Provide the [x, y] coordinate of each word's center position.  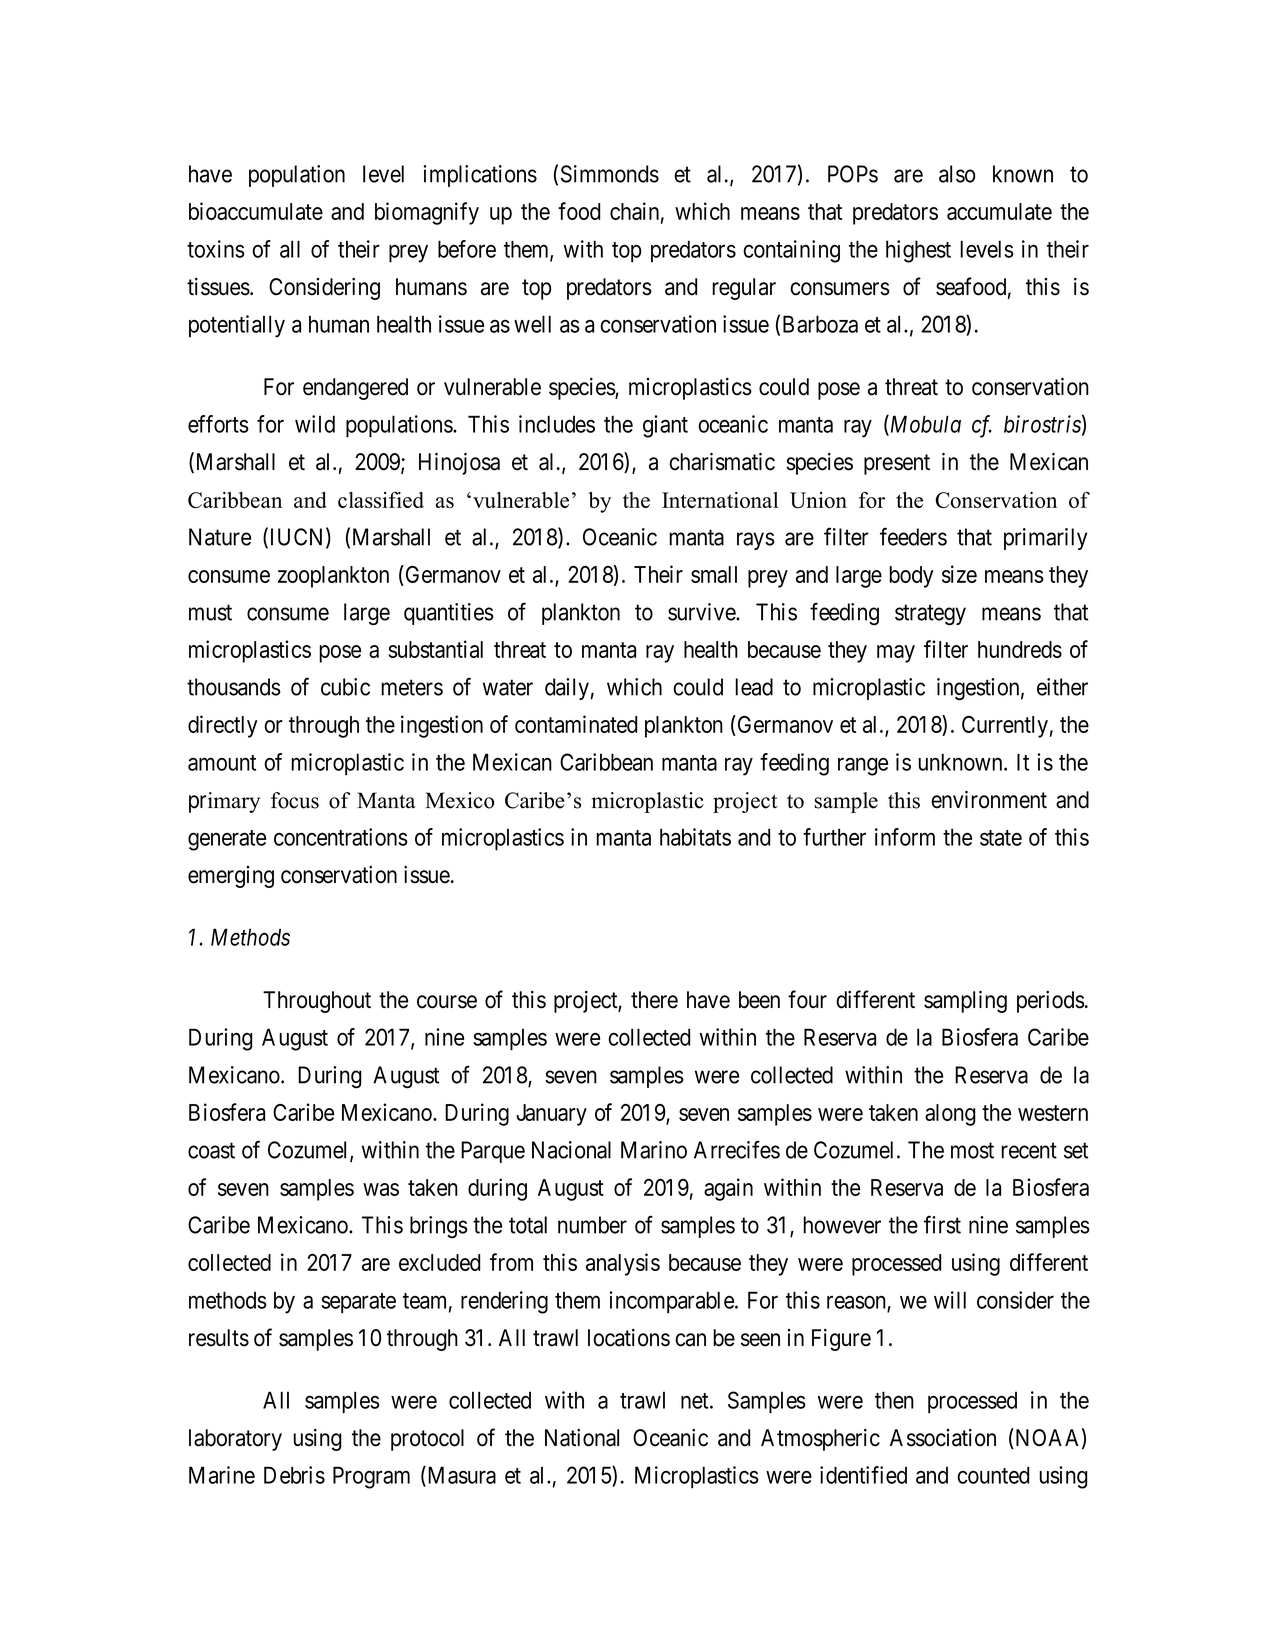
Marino [654, 1150]
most [972, 1151]
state [1001, 838]
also [957, 174]
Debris [294, 1475]
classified [381, 499]
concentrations [341, 837]
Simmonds [610, 174]
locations [629, 1338]
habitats [695, 837]
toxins [216, 249]
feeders [913, 536]
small [714, 574]
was [381, 1189]
